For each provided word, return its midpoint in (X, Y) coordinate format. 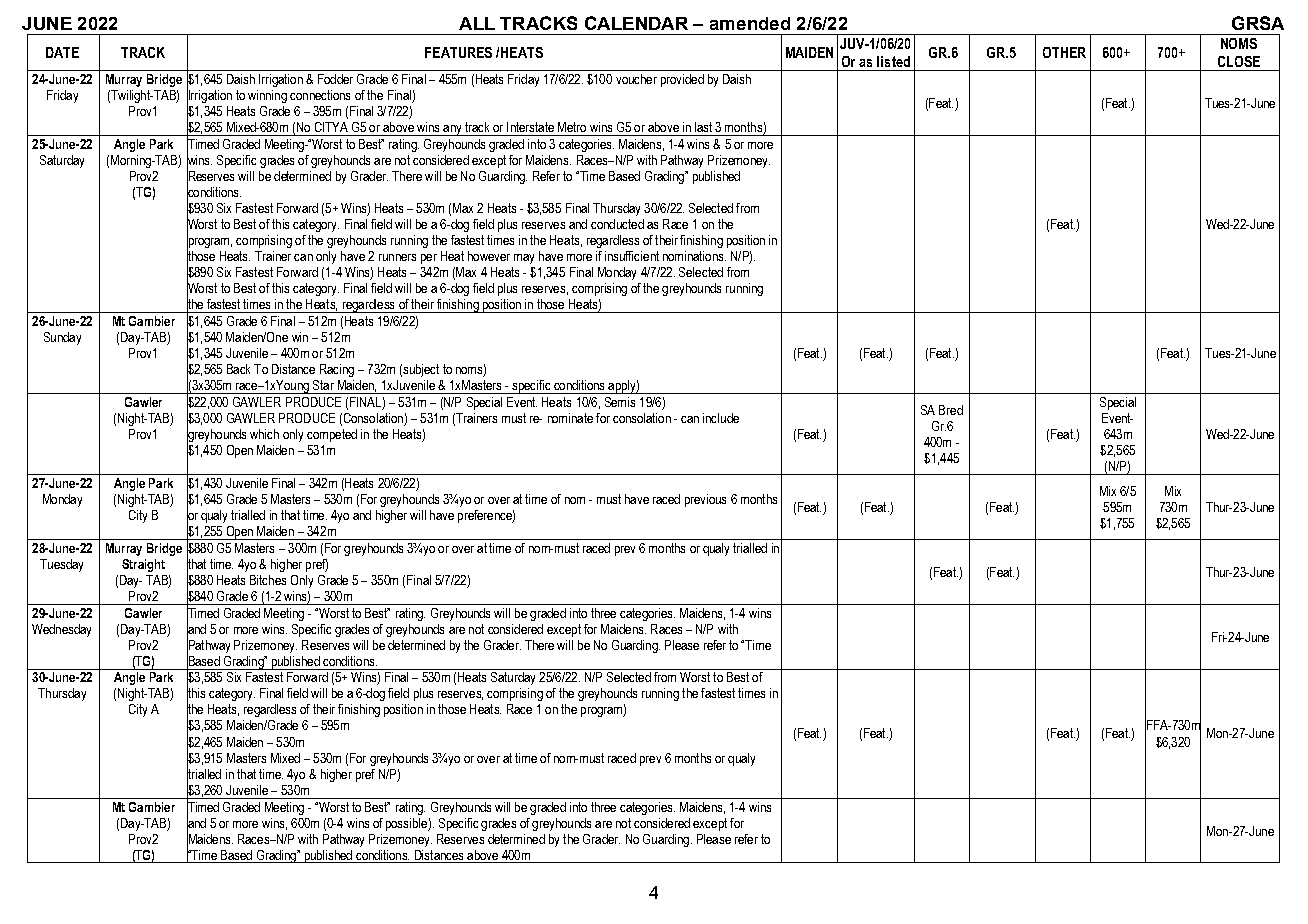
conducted (617, 224)
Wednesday (61, 630)
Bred (951, 410)
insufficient (632, 256)
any (452, 130)
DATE (62, 52)
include (721, 418)
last (703, 127)
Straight (143, 565)
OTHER (1064, 52)
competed (332, 435)
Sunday (62, 338)
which (264, 434)
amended (750, 23)
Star (323, 385)
